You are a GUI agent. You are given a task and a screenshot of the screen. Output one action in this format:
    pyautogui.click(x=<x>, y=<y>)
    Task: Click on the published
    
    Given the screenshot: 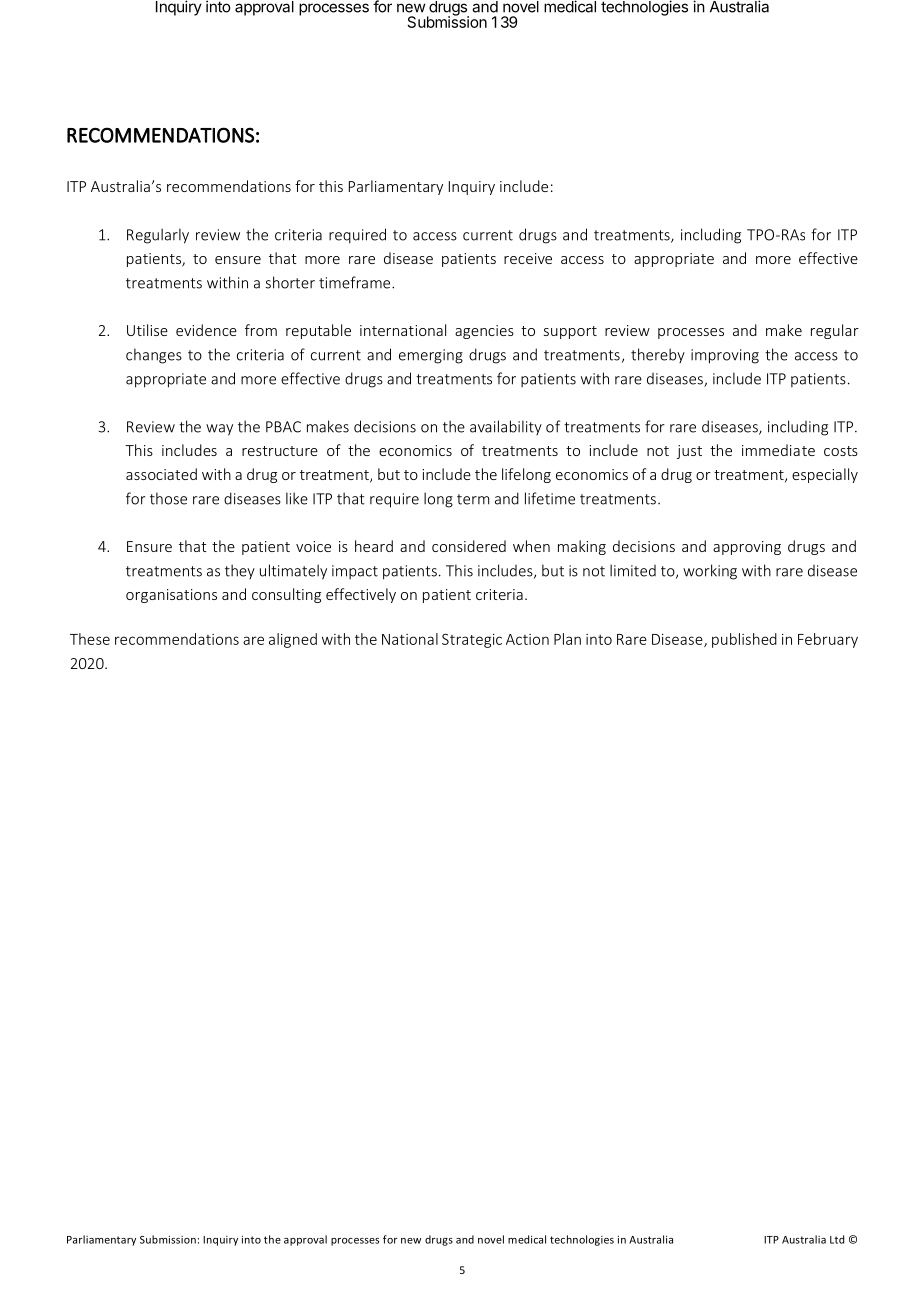 What is the action you would take?
    pyautogui.click(x=744, y=640)
